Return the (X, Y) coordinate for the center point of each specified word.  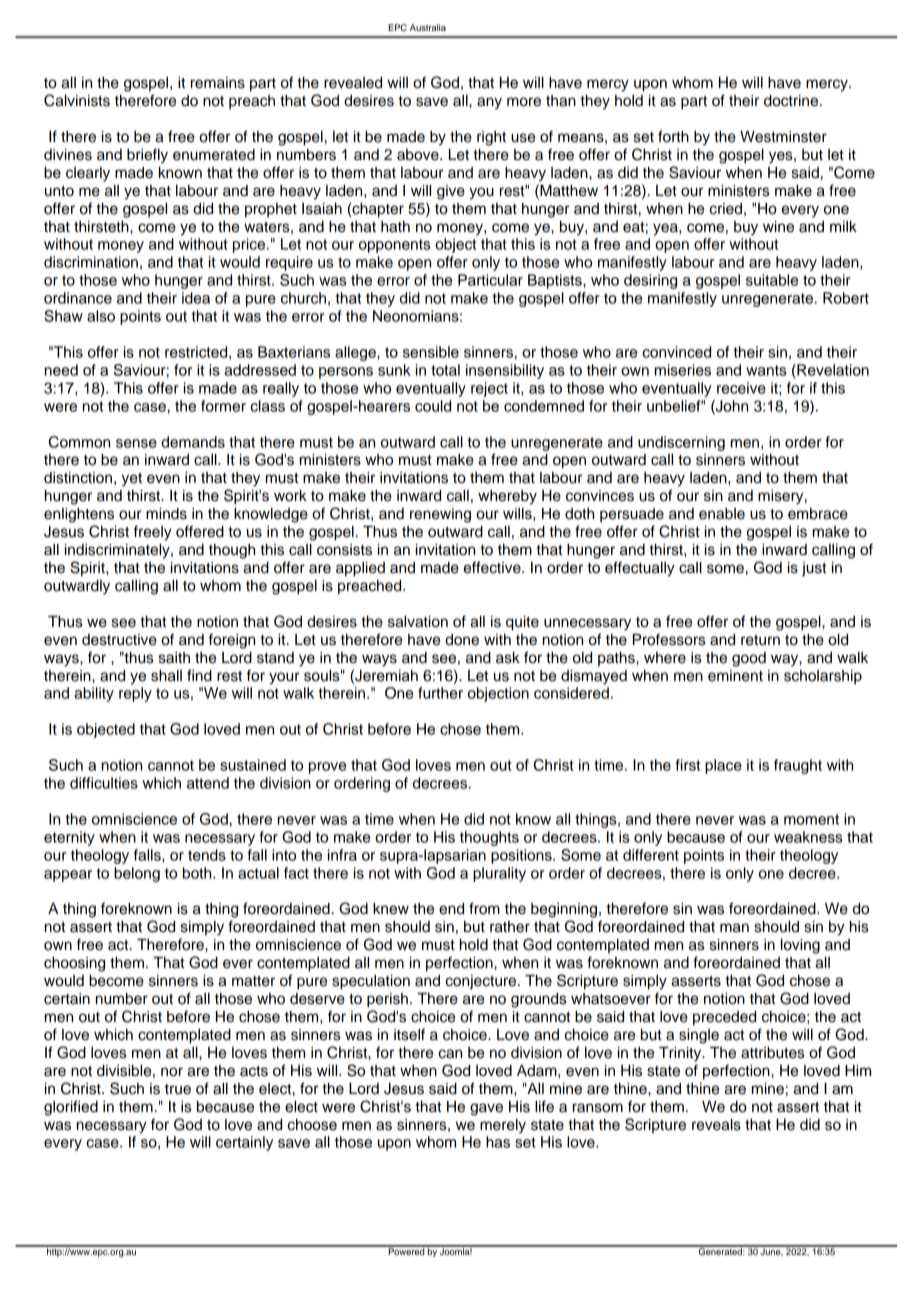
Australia (428, 27)
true (178, 1089)
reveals (716, 1125)
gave (486, 1109)
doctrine (792, 101)
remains (218, 83)
